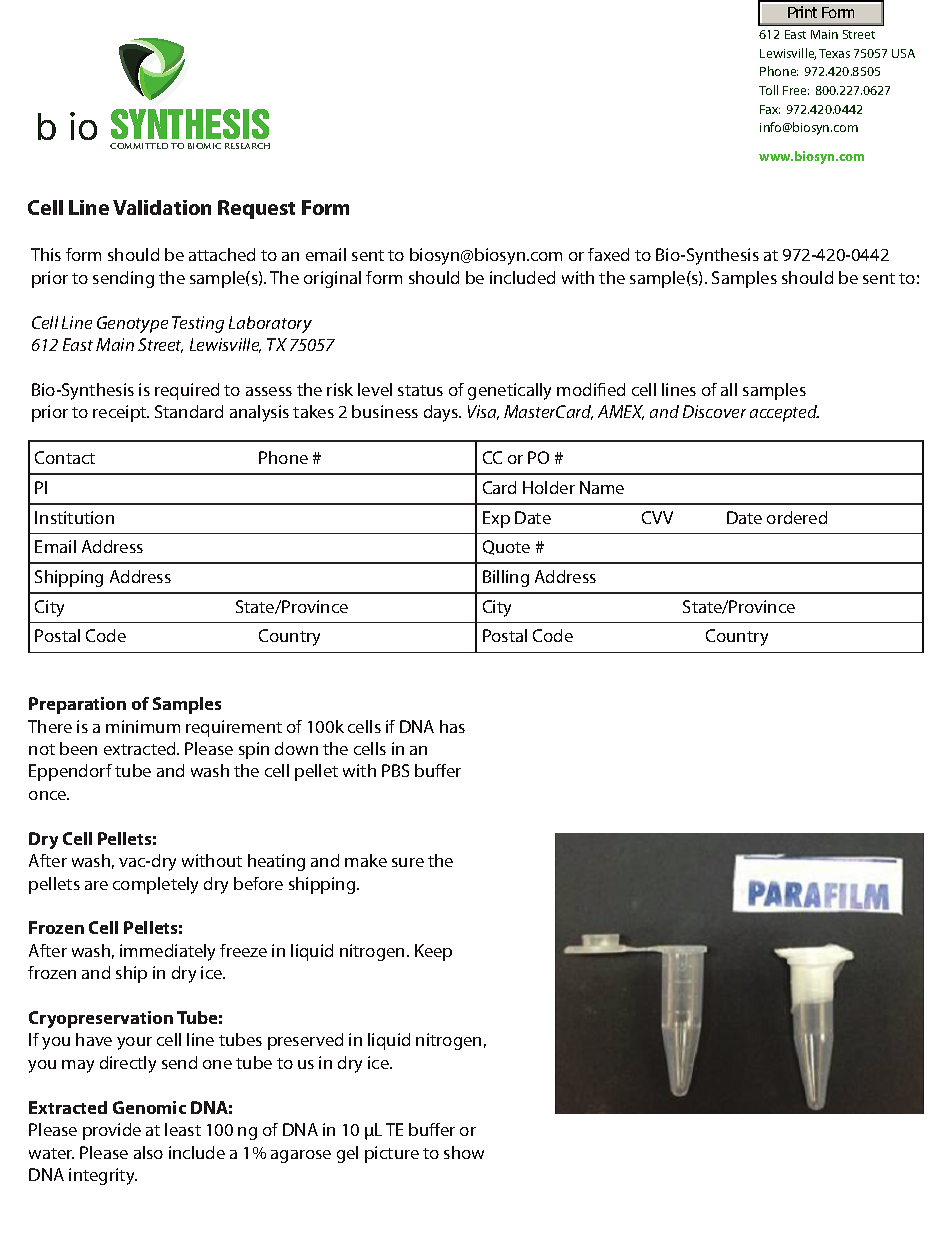 This page has width=952, height=1233. I want to click on Toll, so click(768, 90).
